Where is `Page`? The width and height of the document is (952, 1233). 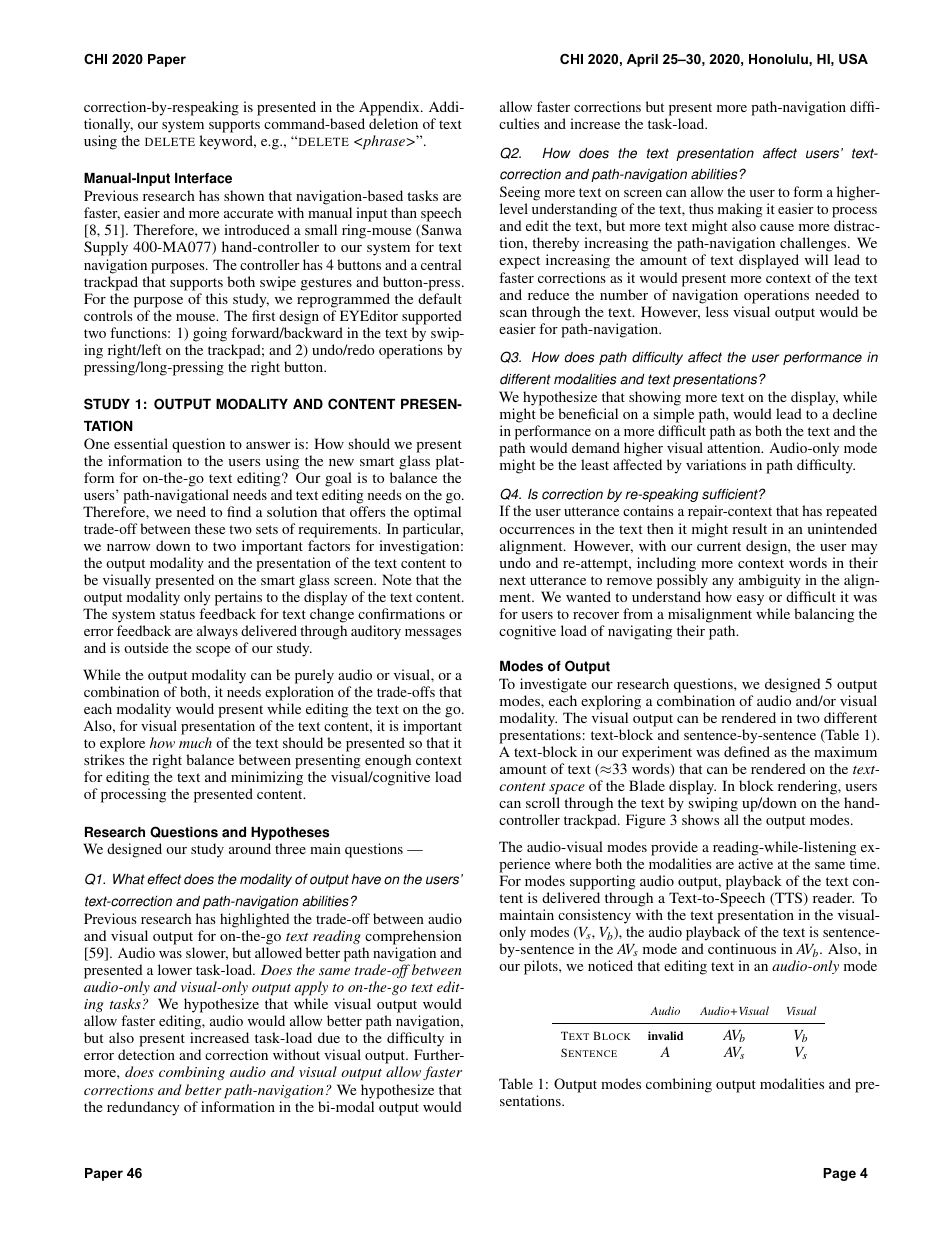 Page is located at coordinates (839, 1174).
